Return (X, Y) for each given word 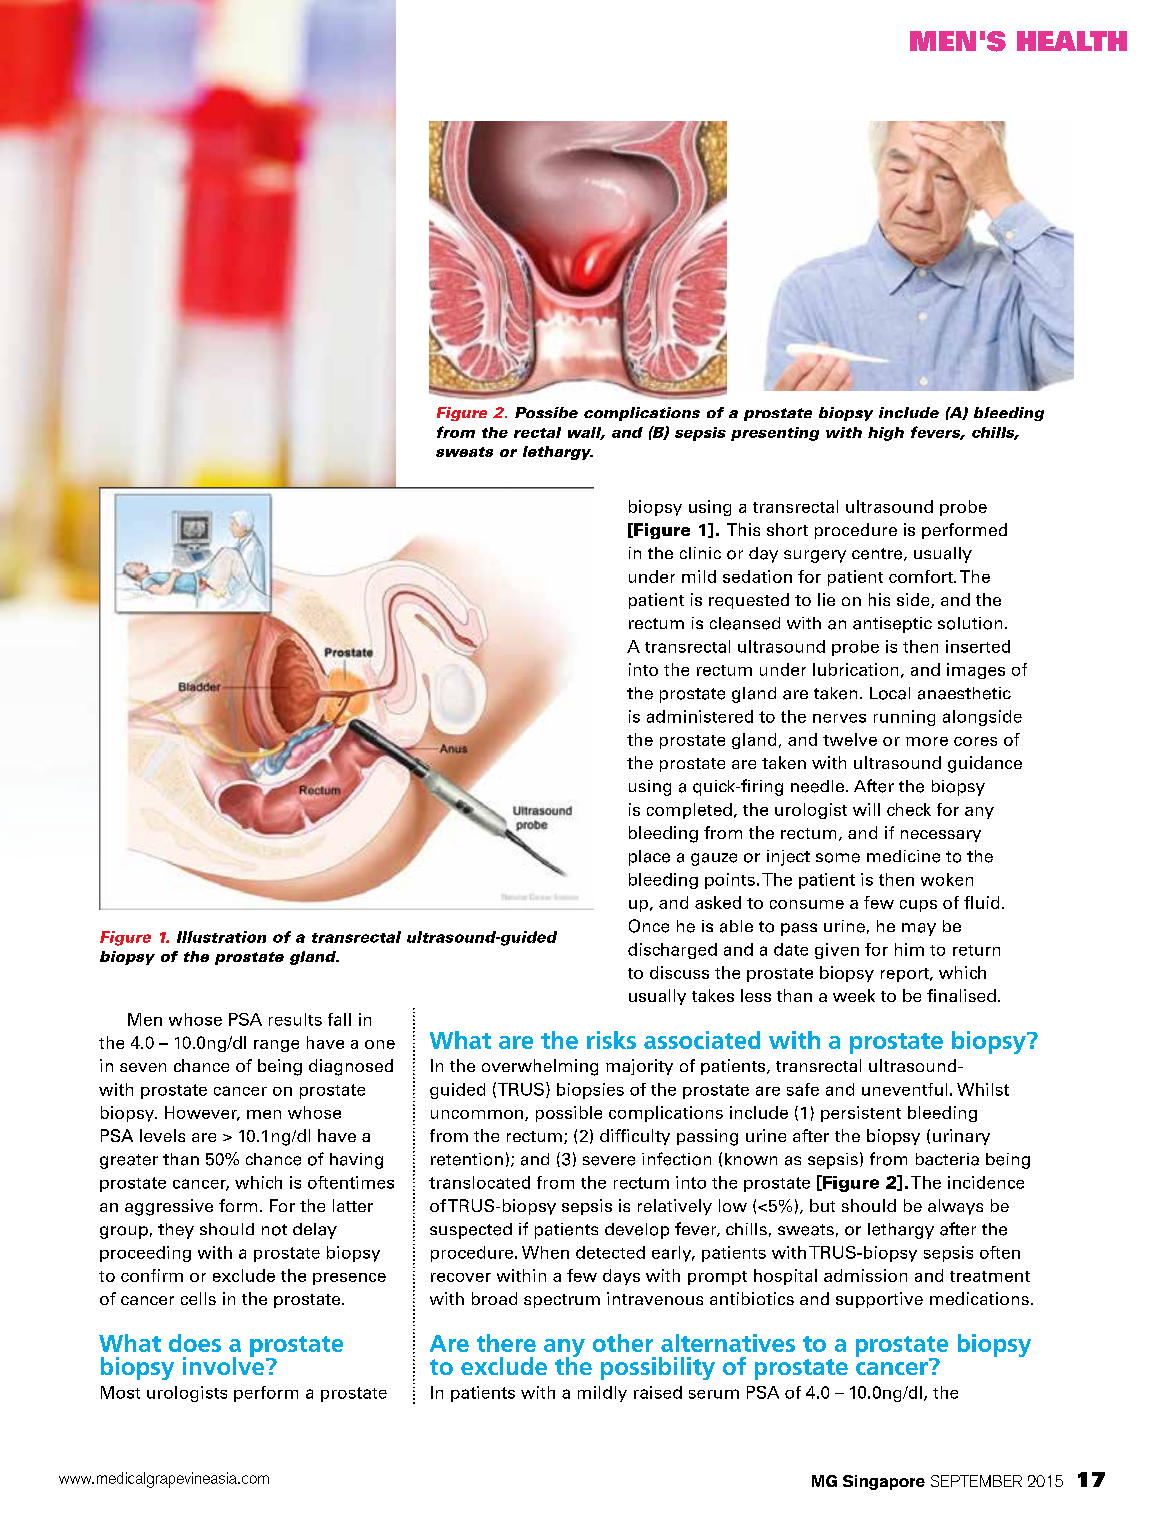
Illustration (221, 937)
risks (611, 1040)
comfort (922, 576)
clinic (700, 553)
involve (225, 1364)
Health (1072, 41)
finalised (961, 995)
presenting (775, 434)
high (886, 434)
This (743, 529)
